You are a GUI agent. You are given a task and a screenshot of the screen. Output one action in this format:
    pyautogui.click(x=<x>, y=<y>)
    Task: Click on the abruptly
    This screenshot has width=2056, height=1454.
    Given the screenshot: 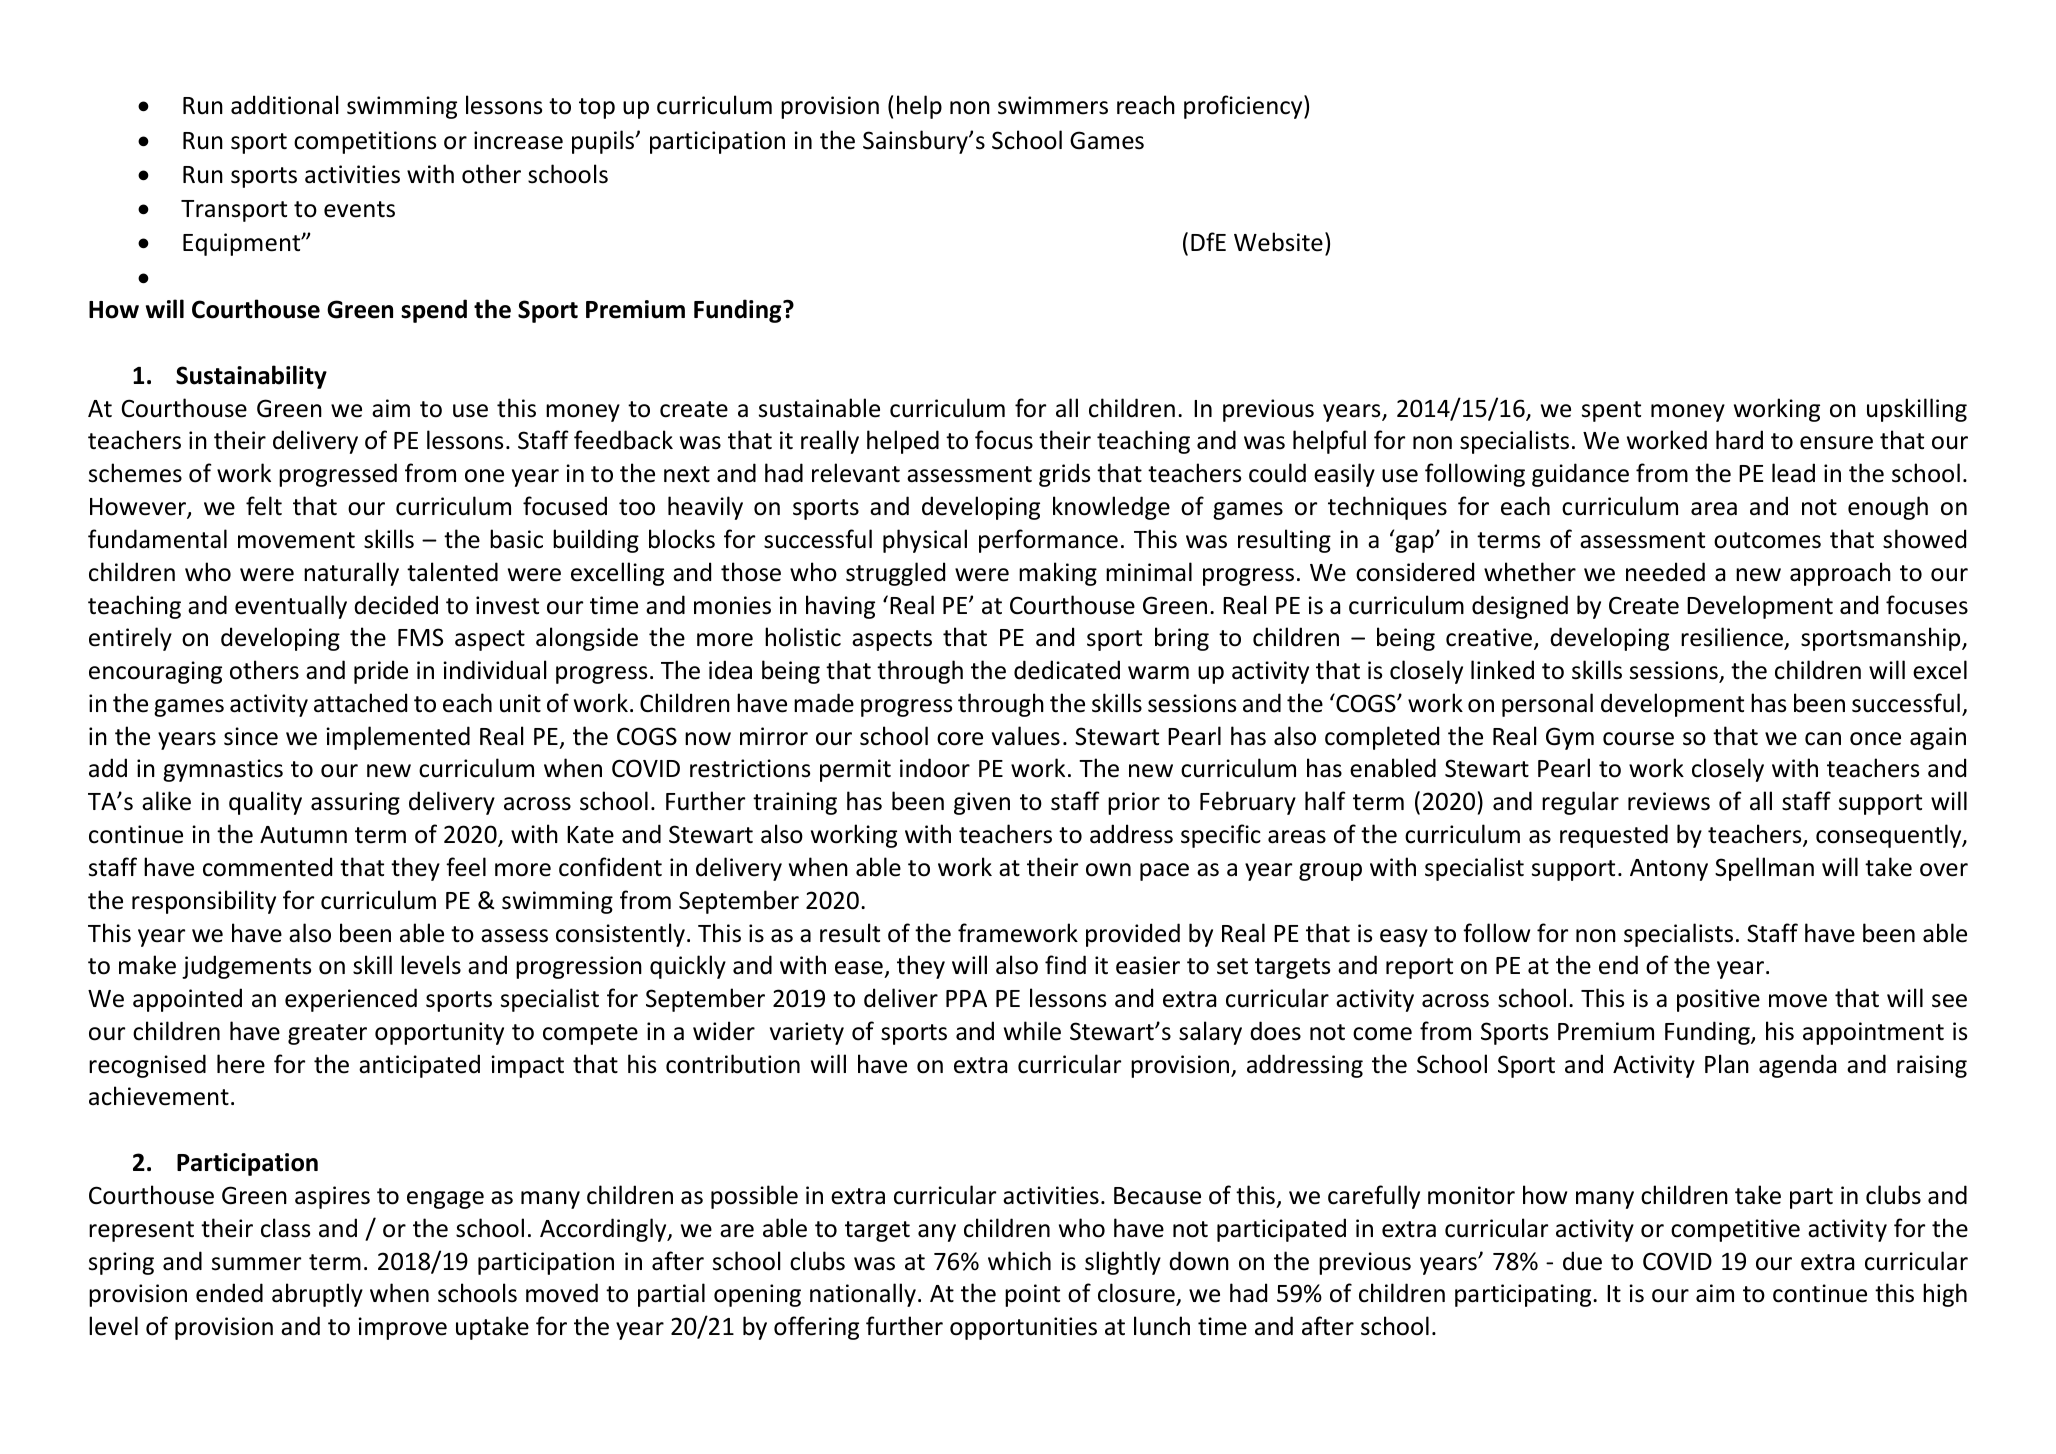 What is the action you would take?
    pyautogui.click(x=317, y=1295)
